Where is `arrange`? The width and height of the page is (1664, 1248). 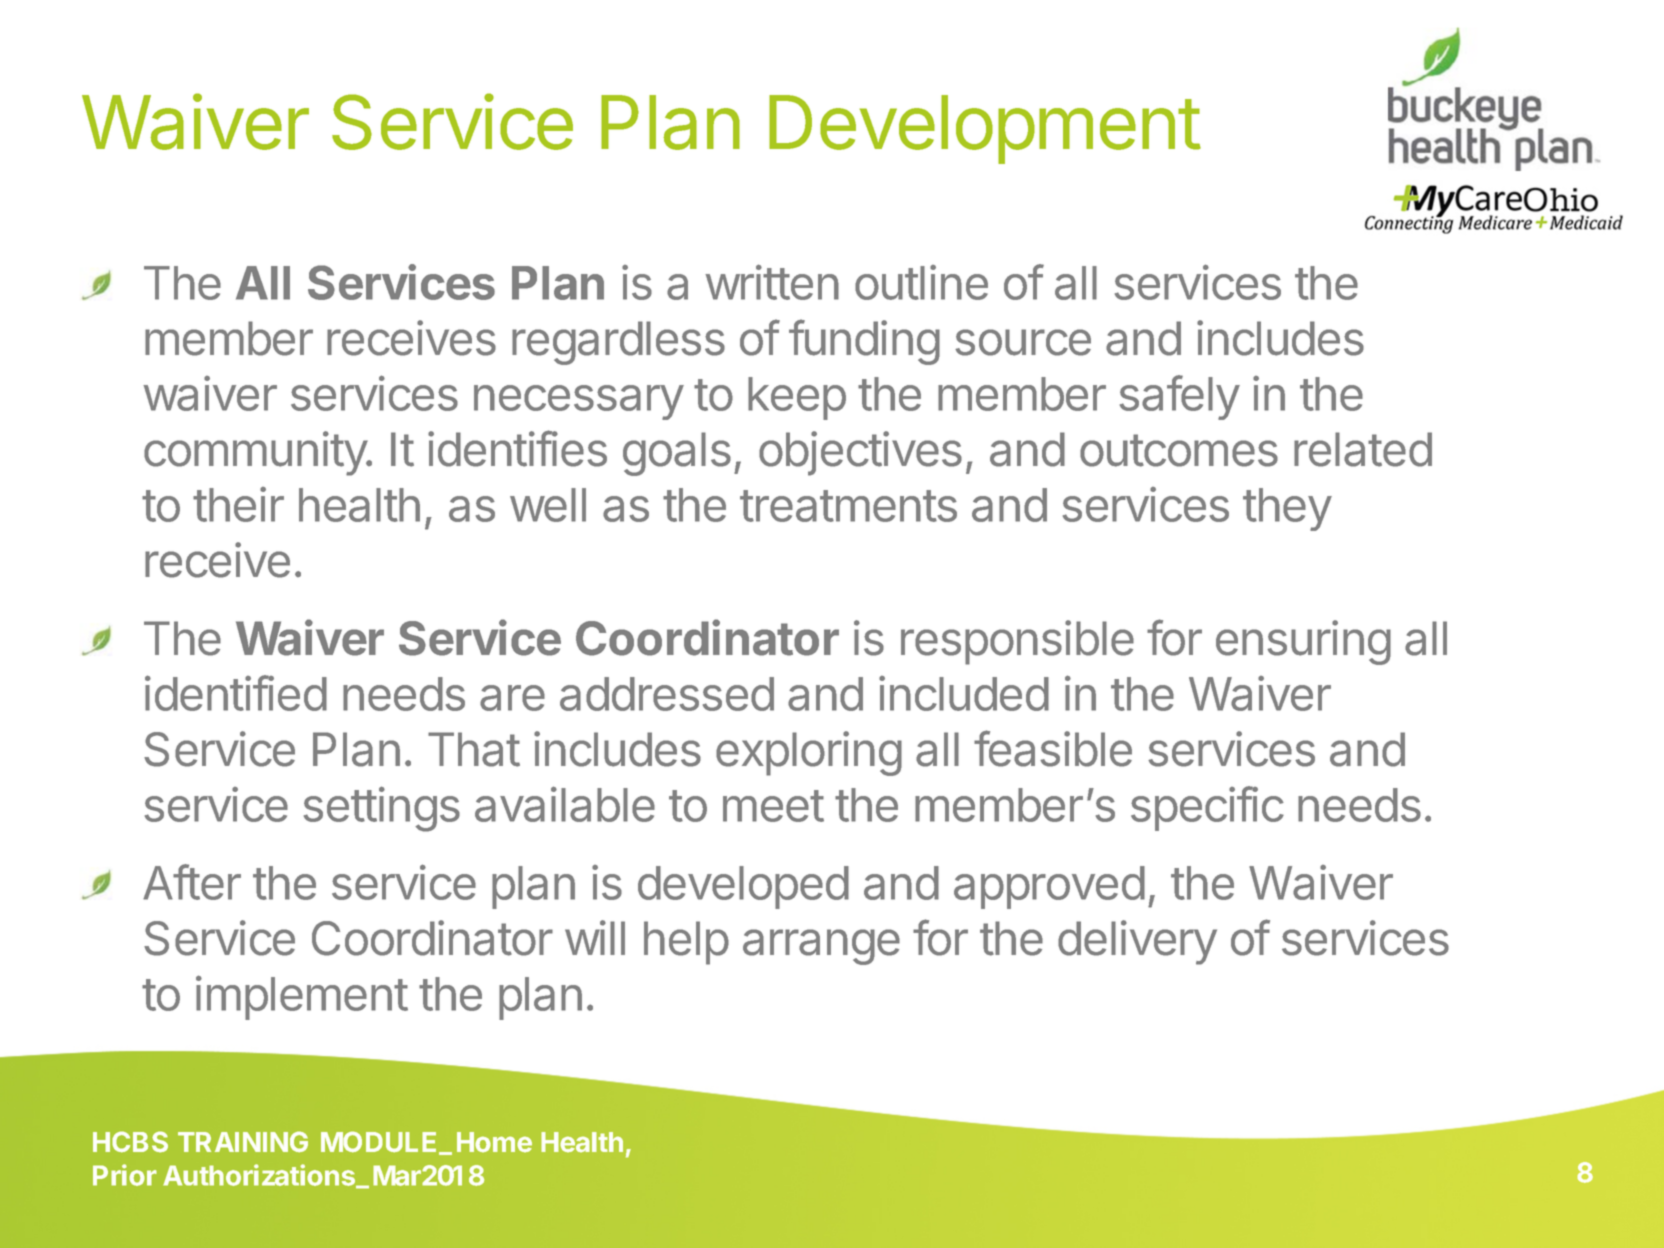
arrange is located at coordinates (821, 947).
